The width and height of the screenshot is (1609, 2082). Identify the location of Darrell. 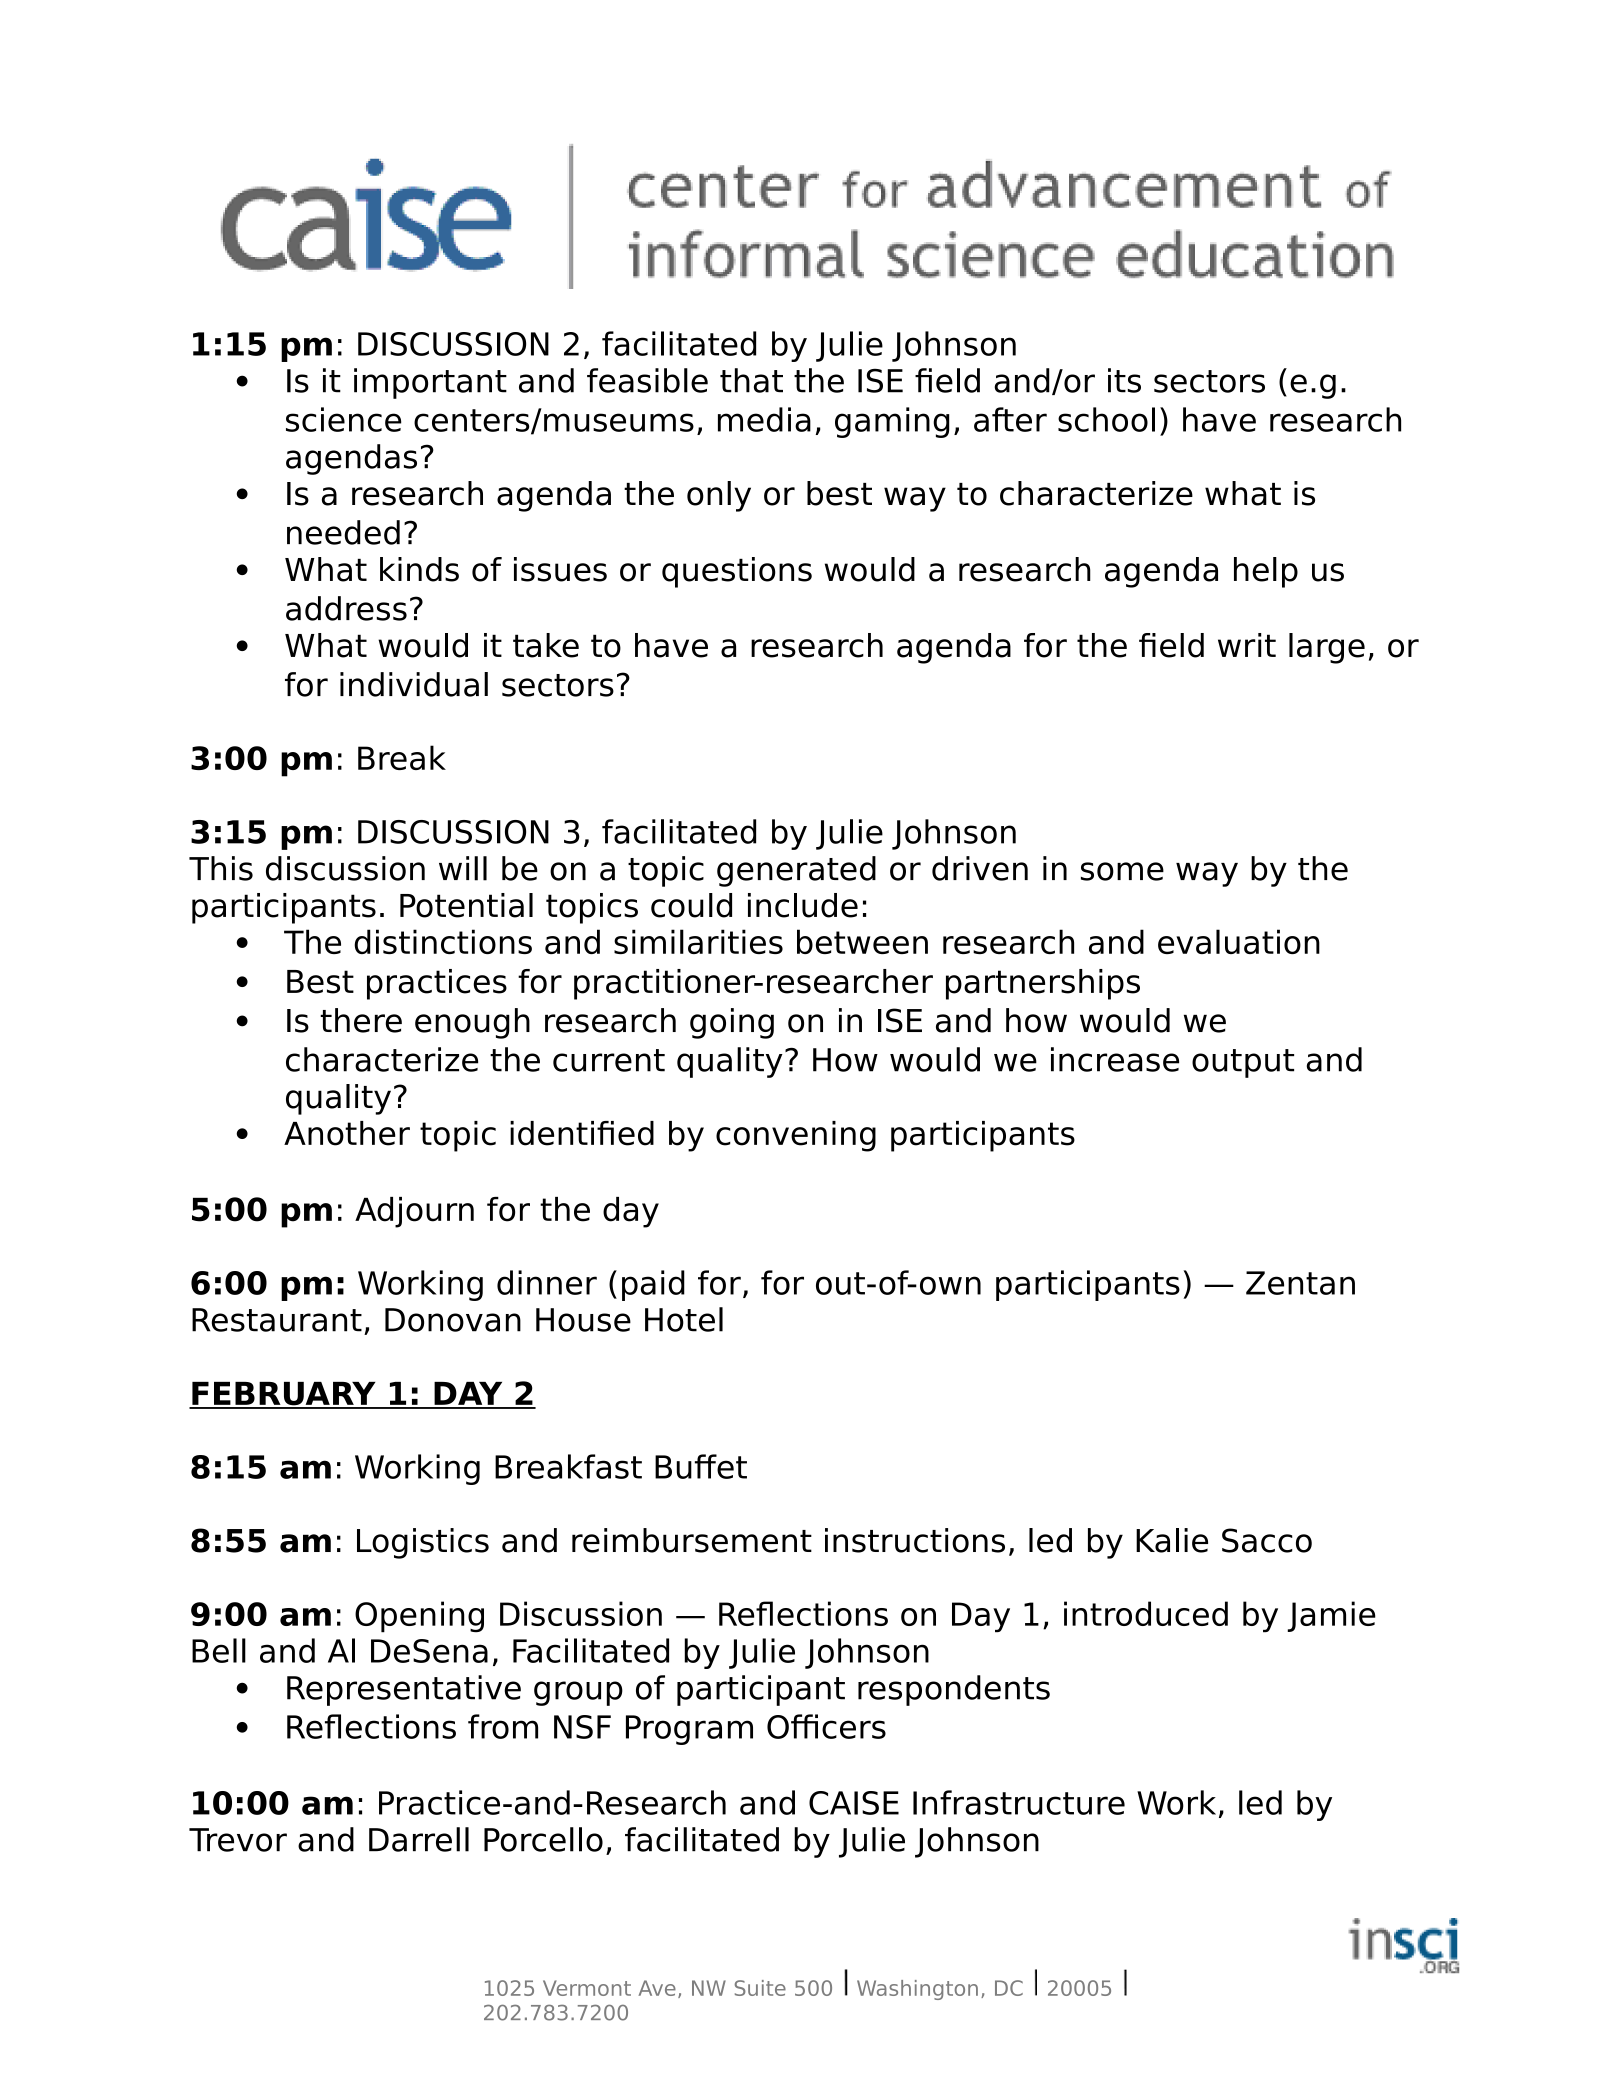
(419, 1839).
